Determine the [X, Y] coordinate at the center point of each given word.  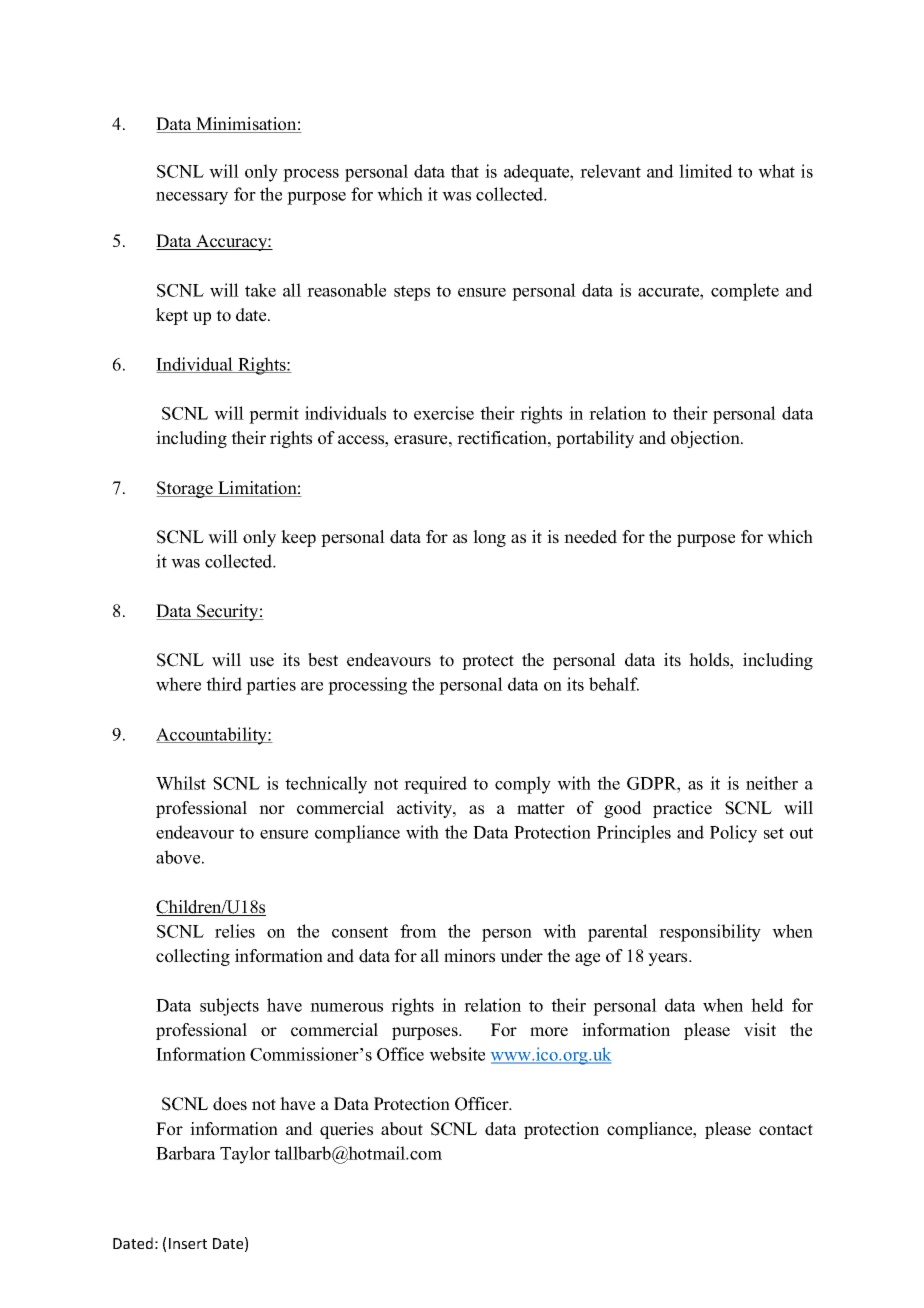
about [402, 1129]
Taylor [245, 1155]
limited [706, 171]
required [435, 785]
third [224, 684]
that [465, 171]
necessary [192, 198]
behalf [614, 684]
